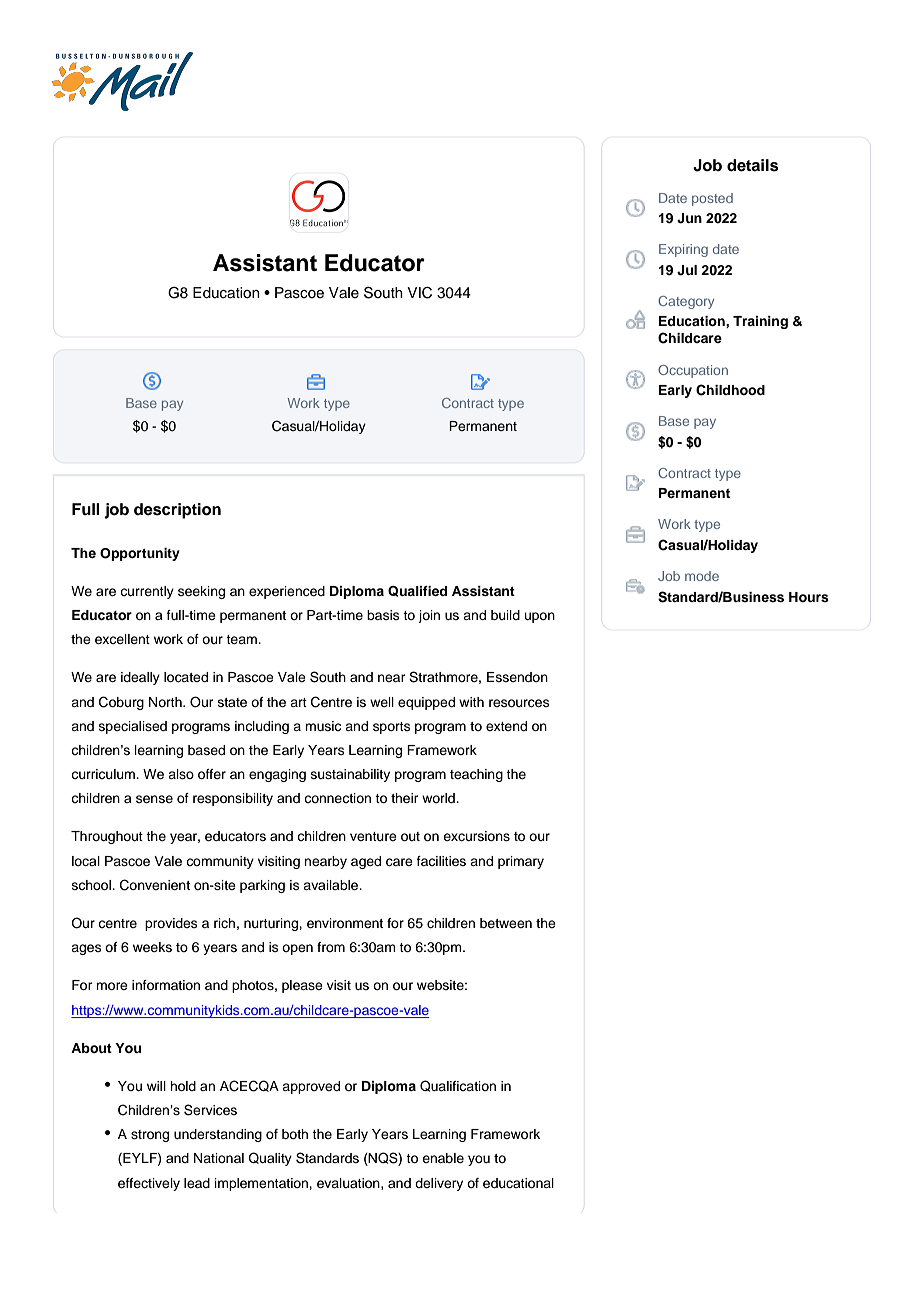  What do you see at coordinates (140, 554) in the screenshot?
I see `Opportunity` at bounding box center [140, 554].
